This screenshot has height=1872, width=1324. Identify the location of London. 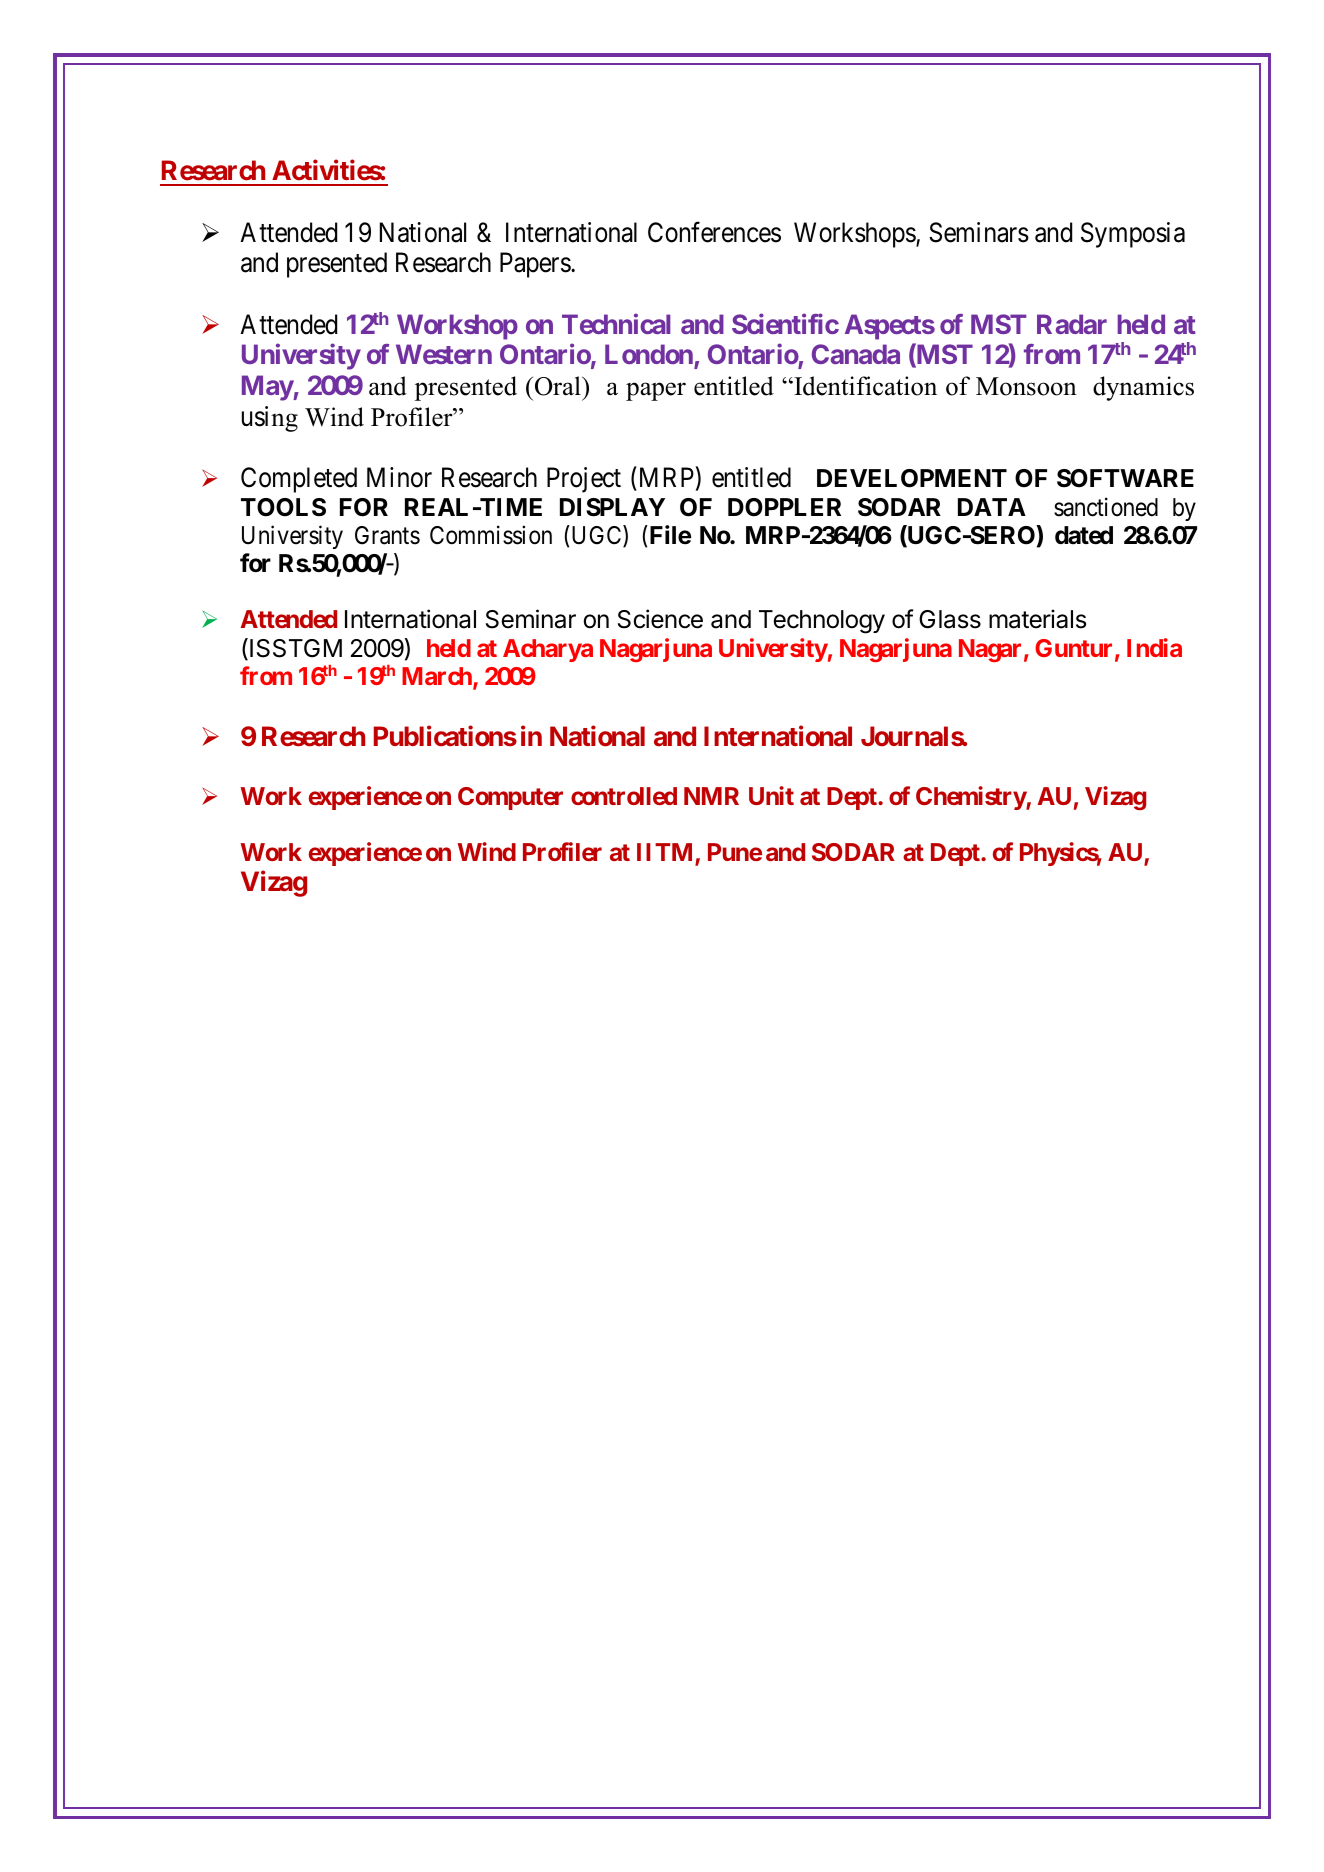
(650, 356).
